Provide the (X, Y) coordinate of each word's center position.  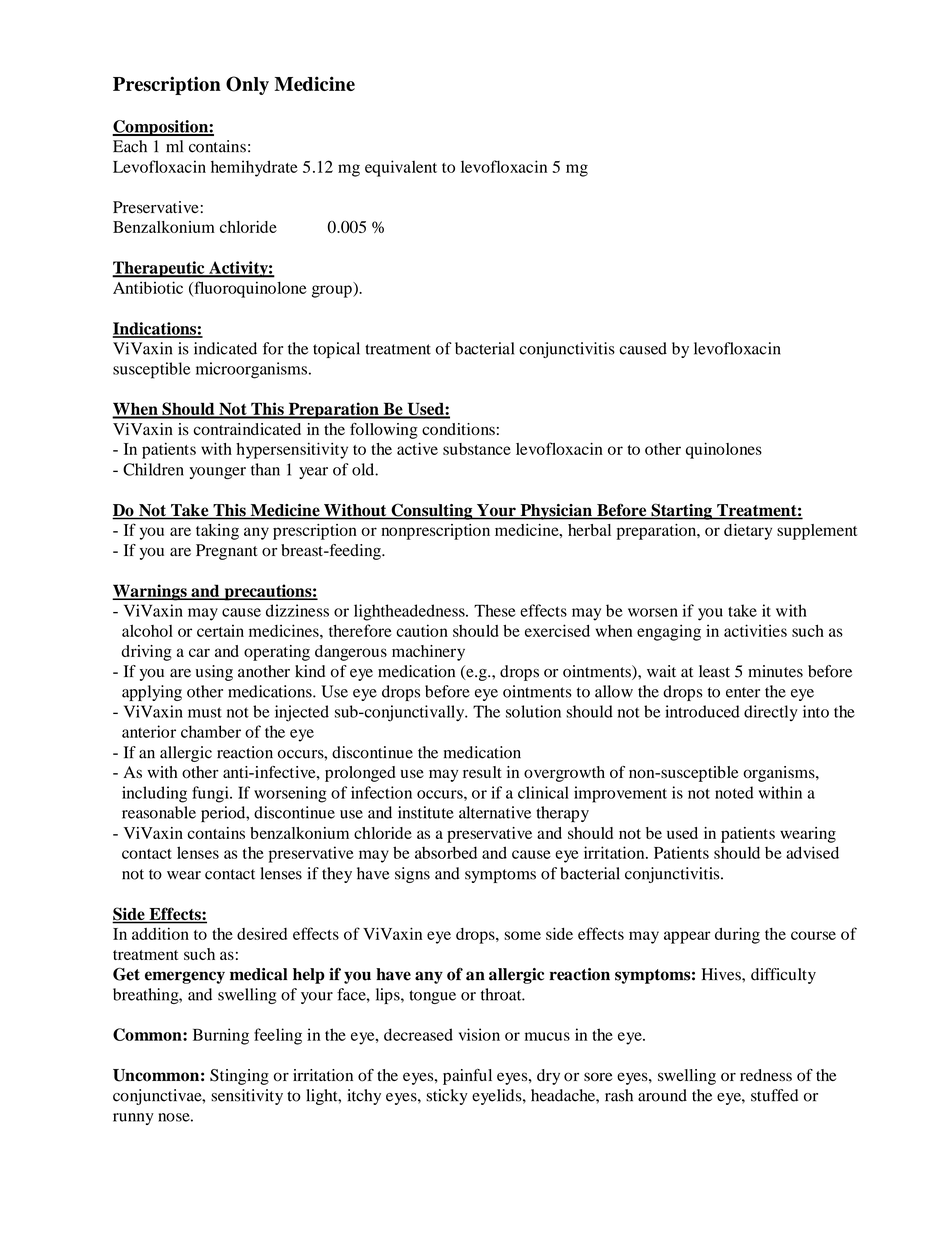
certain (220, 631)
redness (766, 1075)
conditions (458, 429)
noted (734, 792)
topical (336, 350)
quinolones (724, 450)
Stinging (239, 1077)
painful (467, 1077)
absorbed (446, 852)
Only (247, 85)
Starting (681, 511)
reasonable (159, 812)
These (495, 610)
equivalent (401, 168)
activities (755, 630)
